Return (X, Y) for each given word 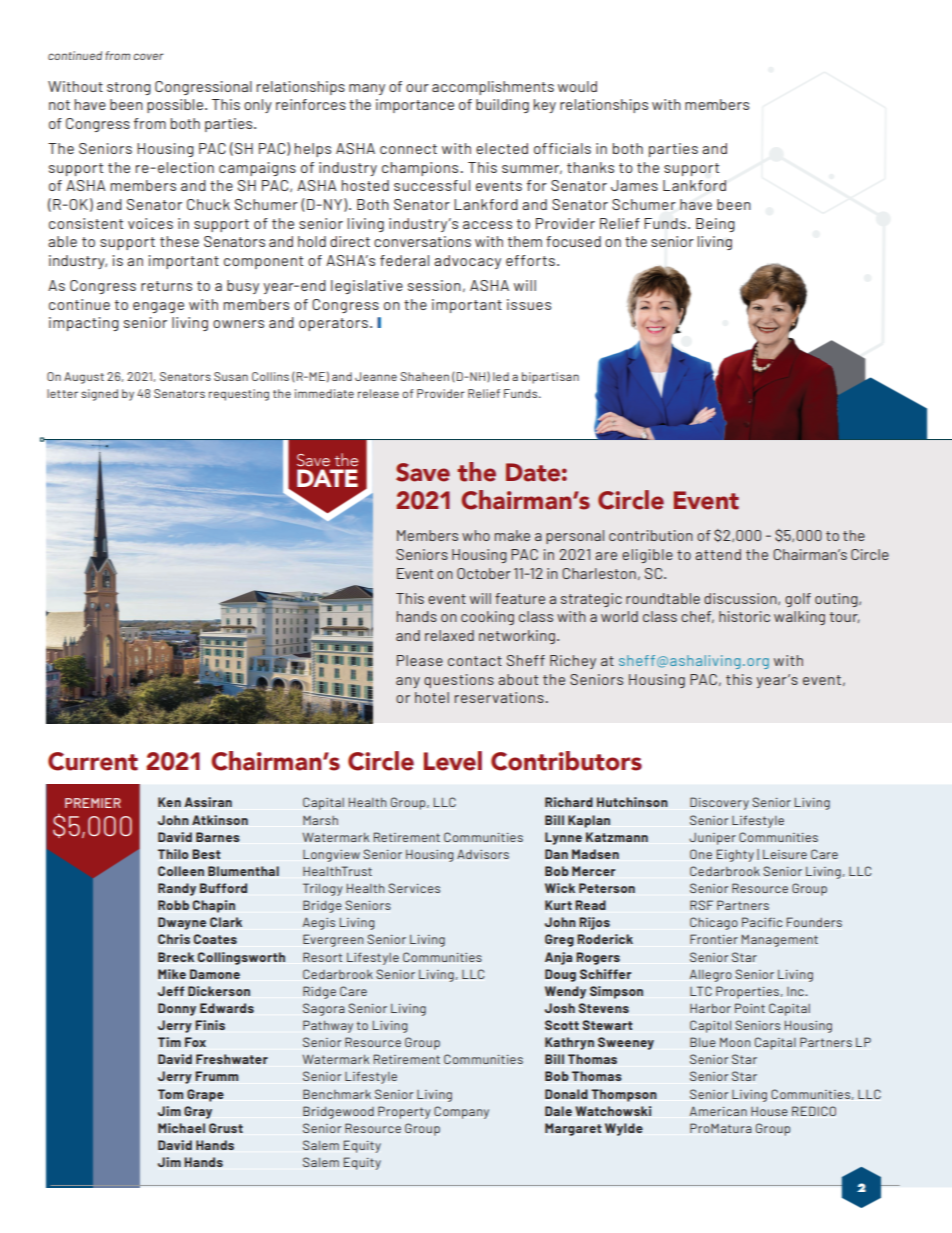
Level (453, 761)
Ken (169, 802)
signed (99, 395)
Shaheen (424, 376)
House (769, 1111)
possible (176, 106)
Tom (170, 1094)
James (634, 185)
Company (461, 1112)
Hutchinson (632, 802)
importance (415, 106)
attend (718, 554)
